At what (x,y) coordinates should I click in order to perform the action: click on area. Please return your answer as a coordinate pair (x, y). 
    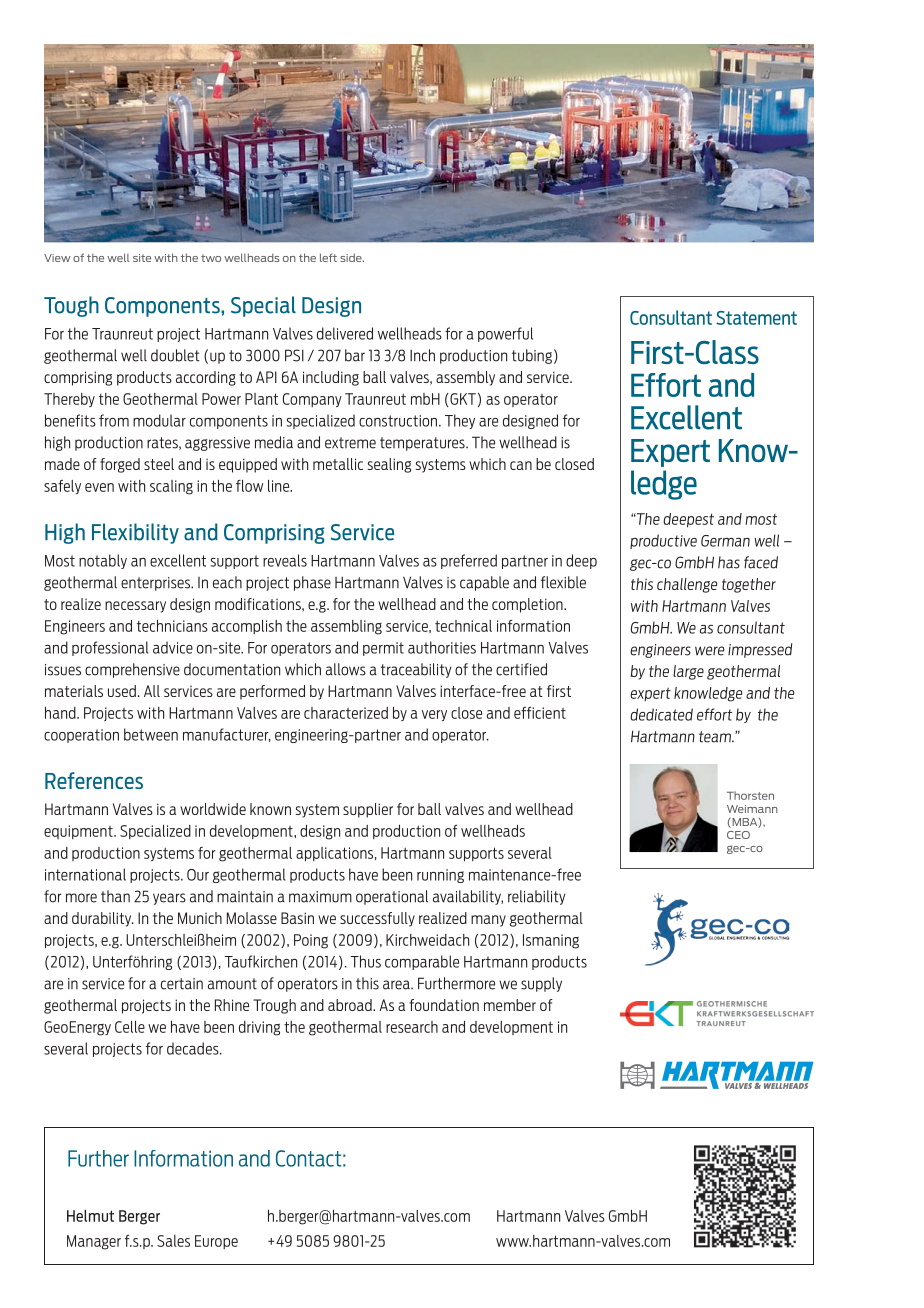
    Looking at the image, I should click on (397, 985).
